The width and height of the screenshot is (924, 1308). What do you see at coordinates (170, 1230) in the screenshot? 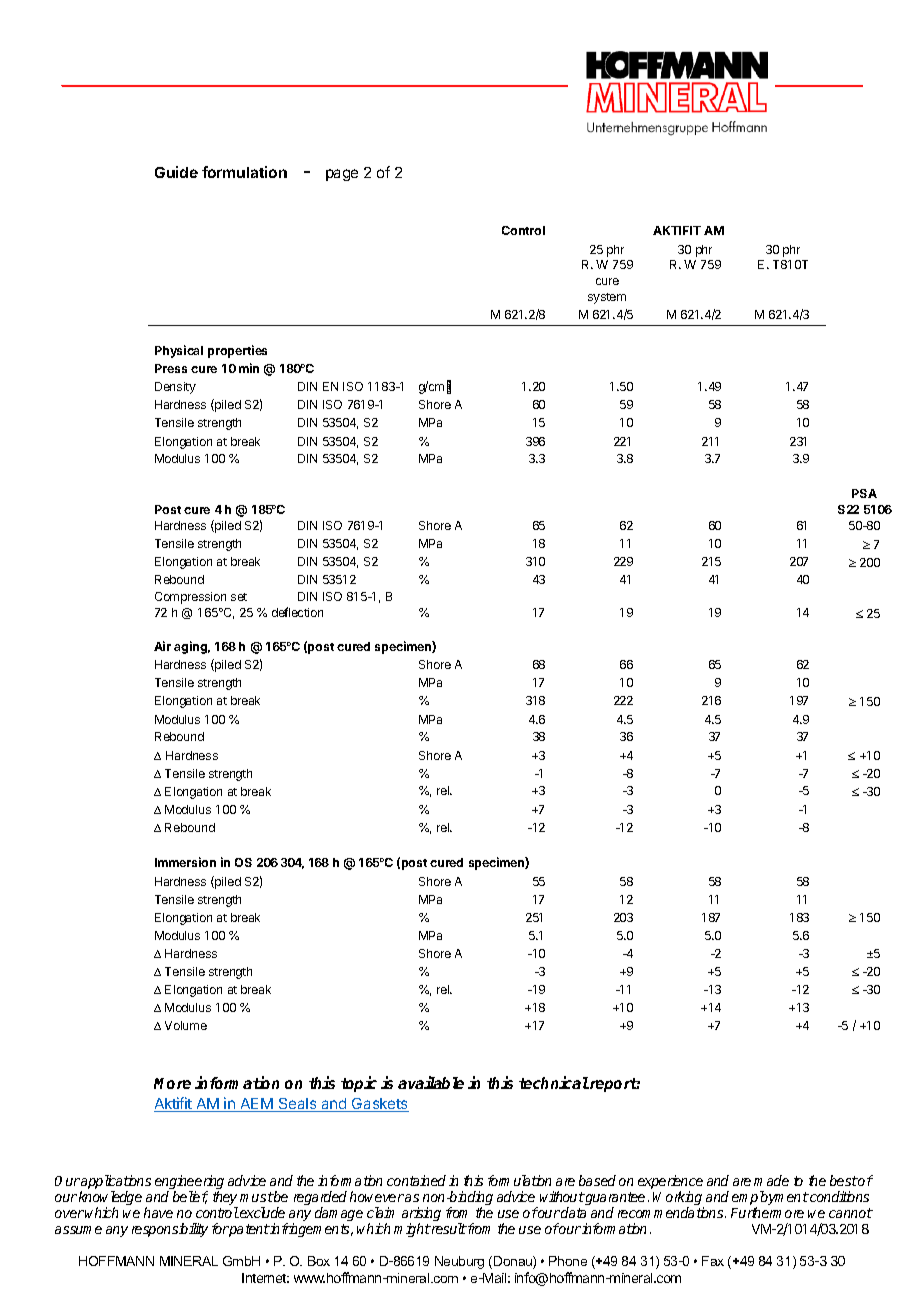
I see `responsibility` at bounding box center [170, 1230].
